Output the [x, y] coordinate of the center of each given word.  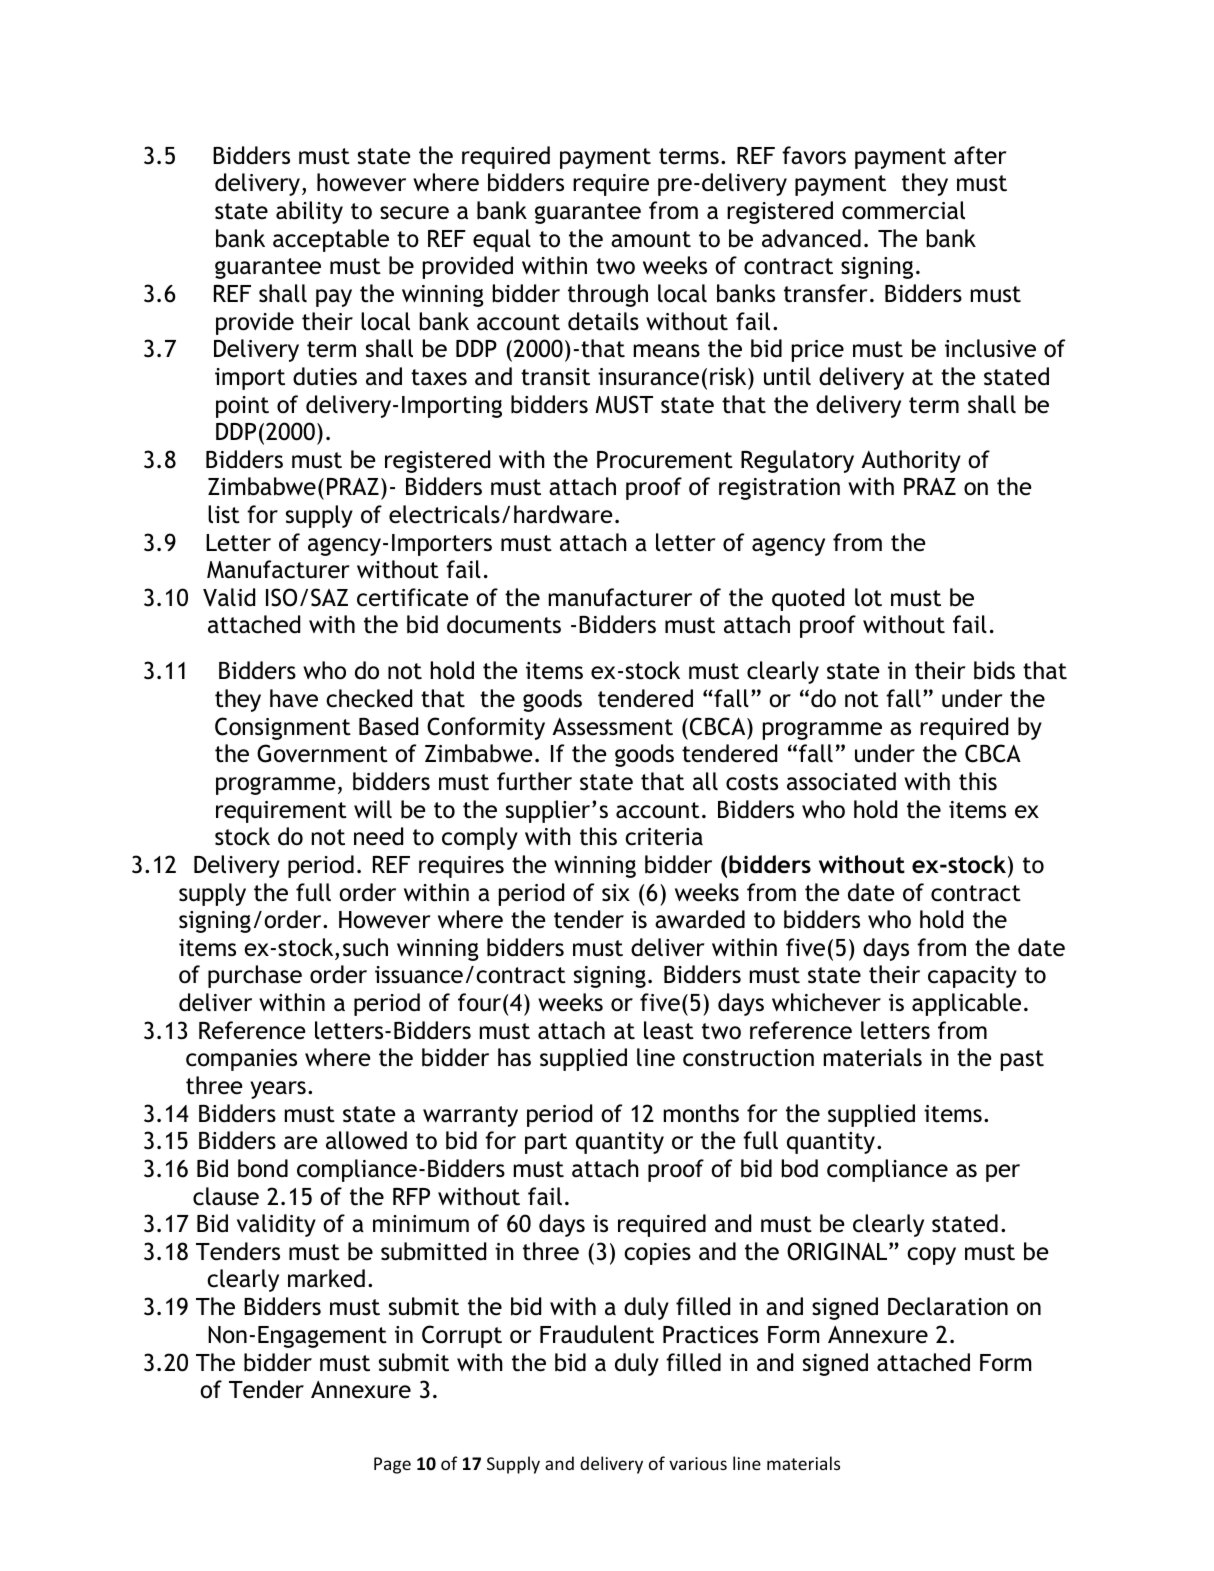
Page [392, 1465]
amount [651, 239]
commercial [903, 210]
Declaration [948, 1306]
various [698, 1463]
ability [309, 212]
